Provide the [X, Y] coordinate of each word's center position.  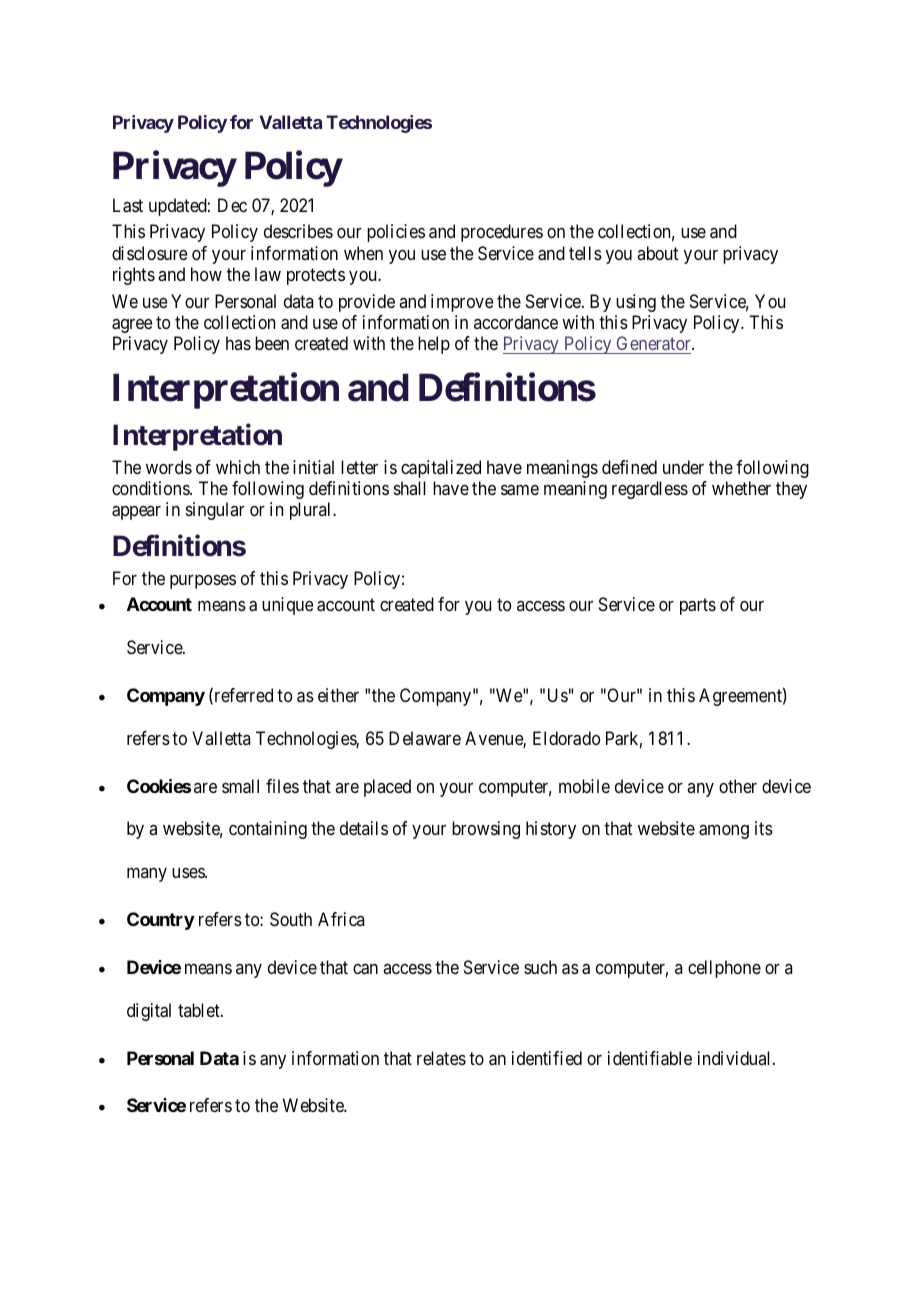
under [683, 467]
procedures [502, 233]
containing [268, 830]
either [338, 695]
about [657, 253]
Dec [232, 205]
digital [149, 1012]
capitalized [441, 469]
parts [698, 606]
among [724, 832]
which [238, 467]
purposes [203, 582]
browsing [486, 830]
